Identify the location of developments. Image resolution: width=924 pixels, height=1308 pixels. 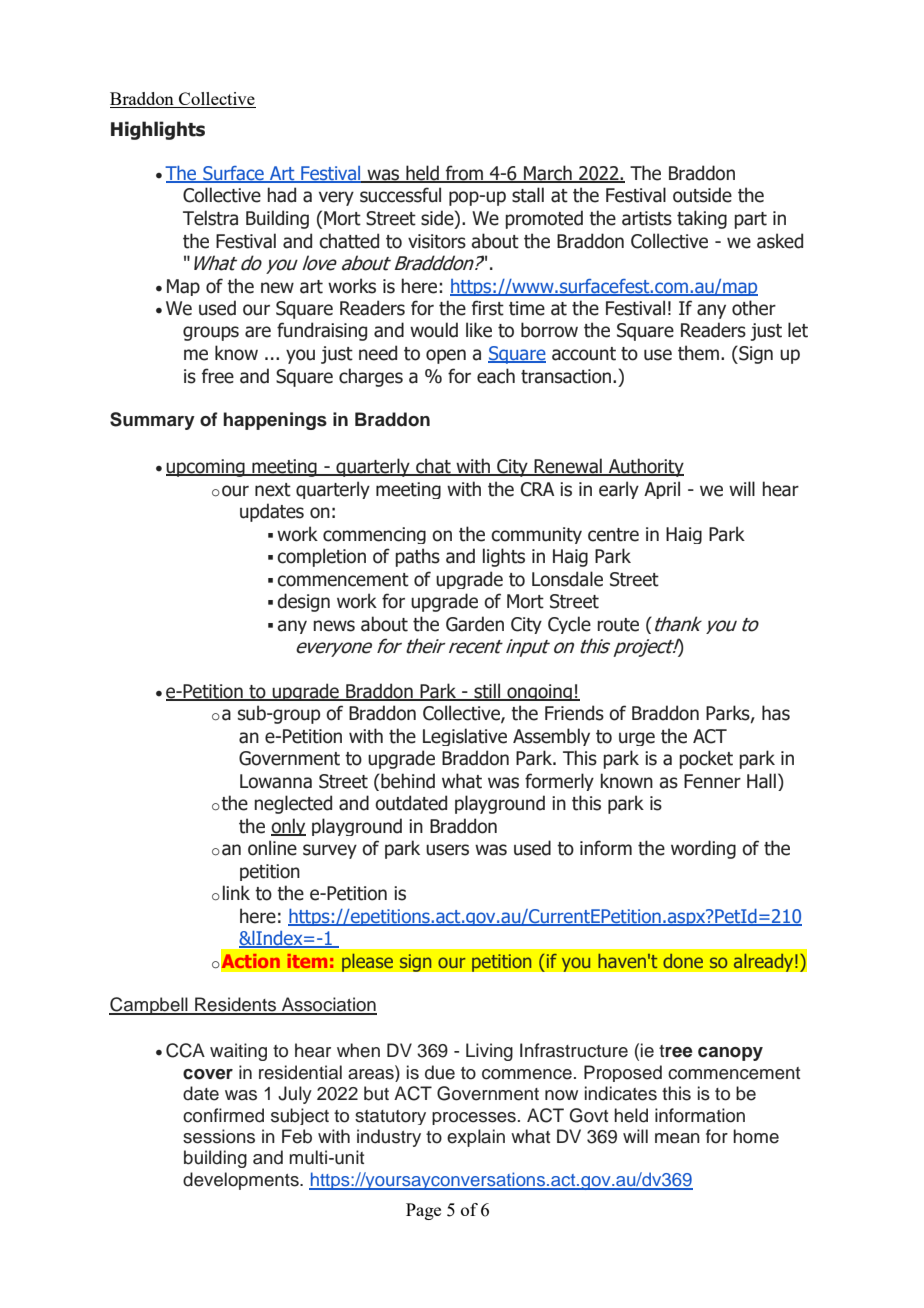
(242, 1181).
